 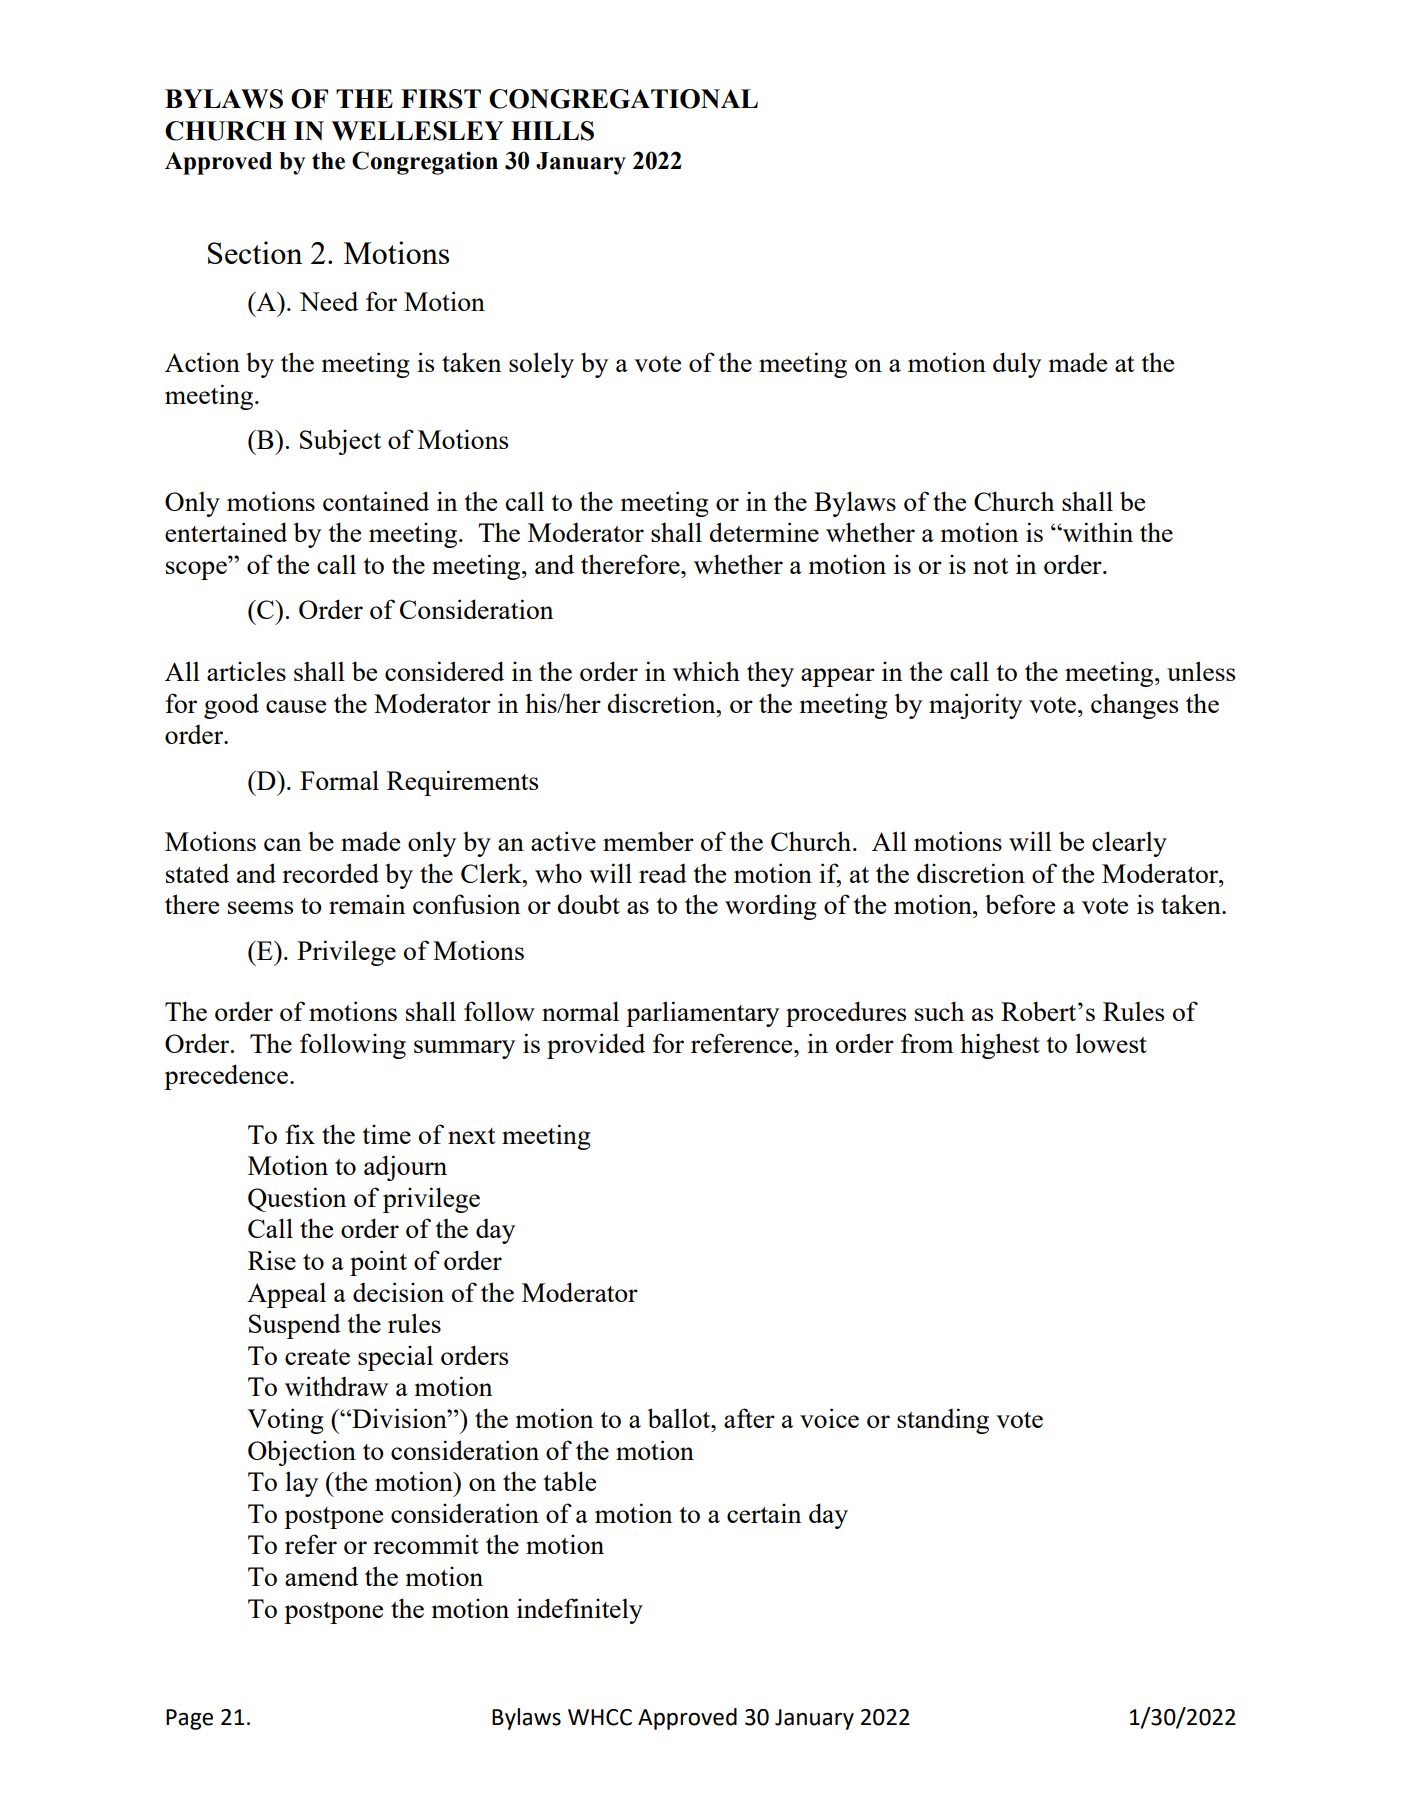 What do you see at coordinates (417, 131) in the image?
I see `WELLESLEY` at bounding box center [417, 131].
